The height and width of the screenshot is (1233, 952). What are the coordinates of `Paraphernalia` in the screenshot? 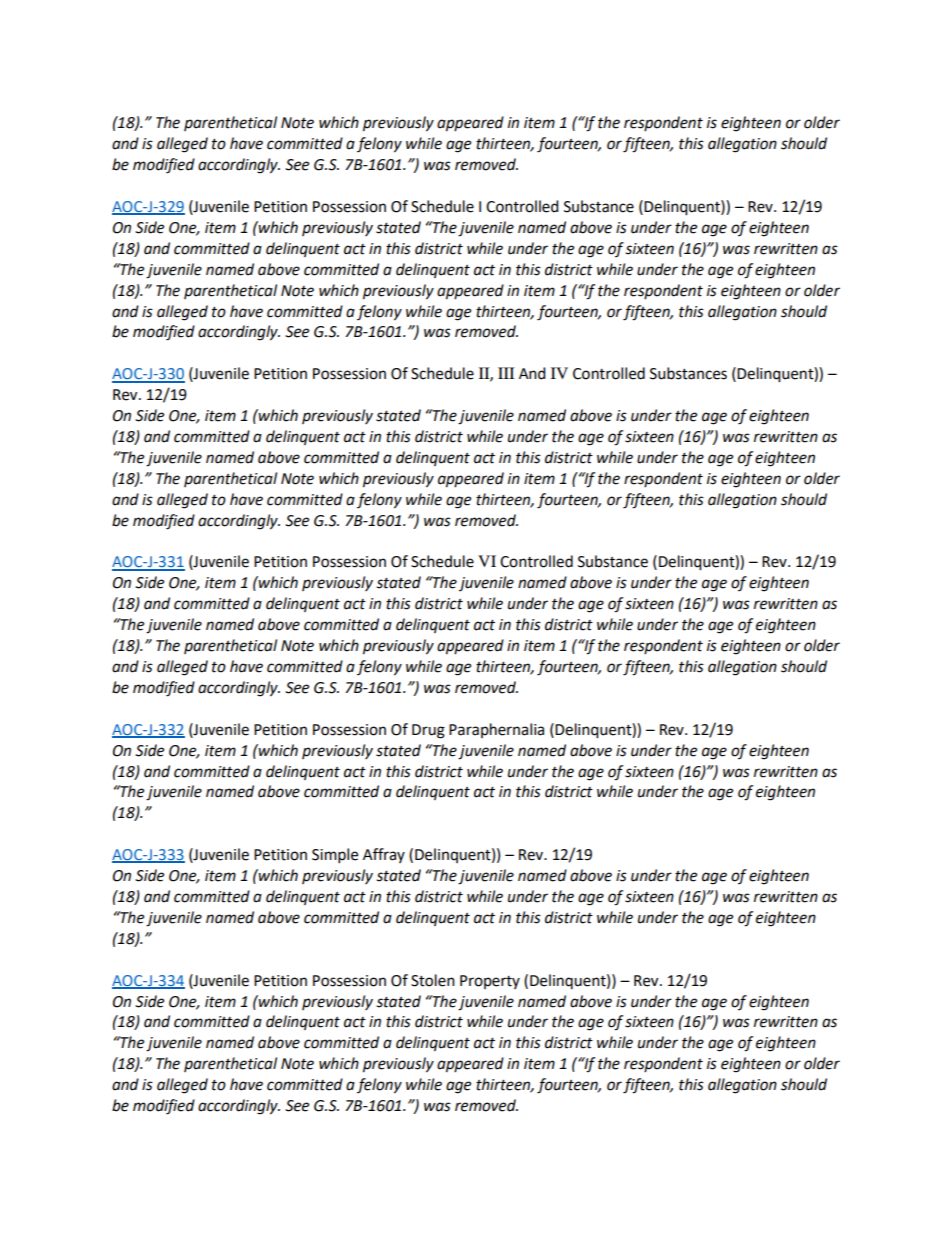 It's located at (496, 730).
